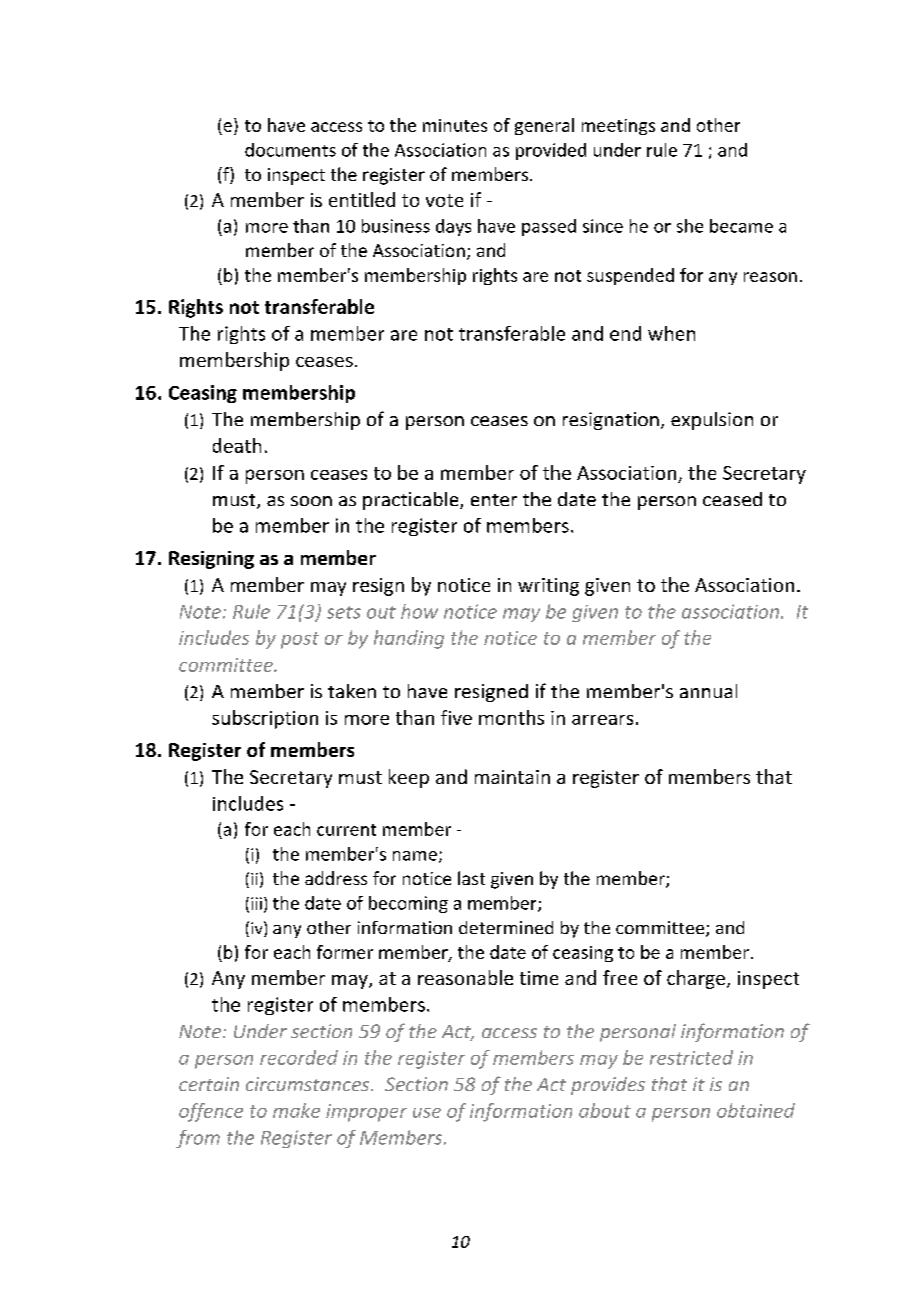 Image resolution: width=924 pixels, height=1308 pixels. Describe the element at coordinates (691, 1057) in the page. I see `restricted` at that location.
